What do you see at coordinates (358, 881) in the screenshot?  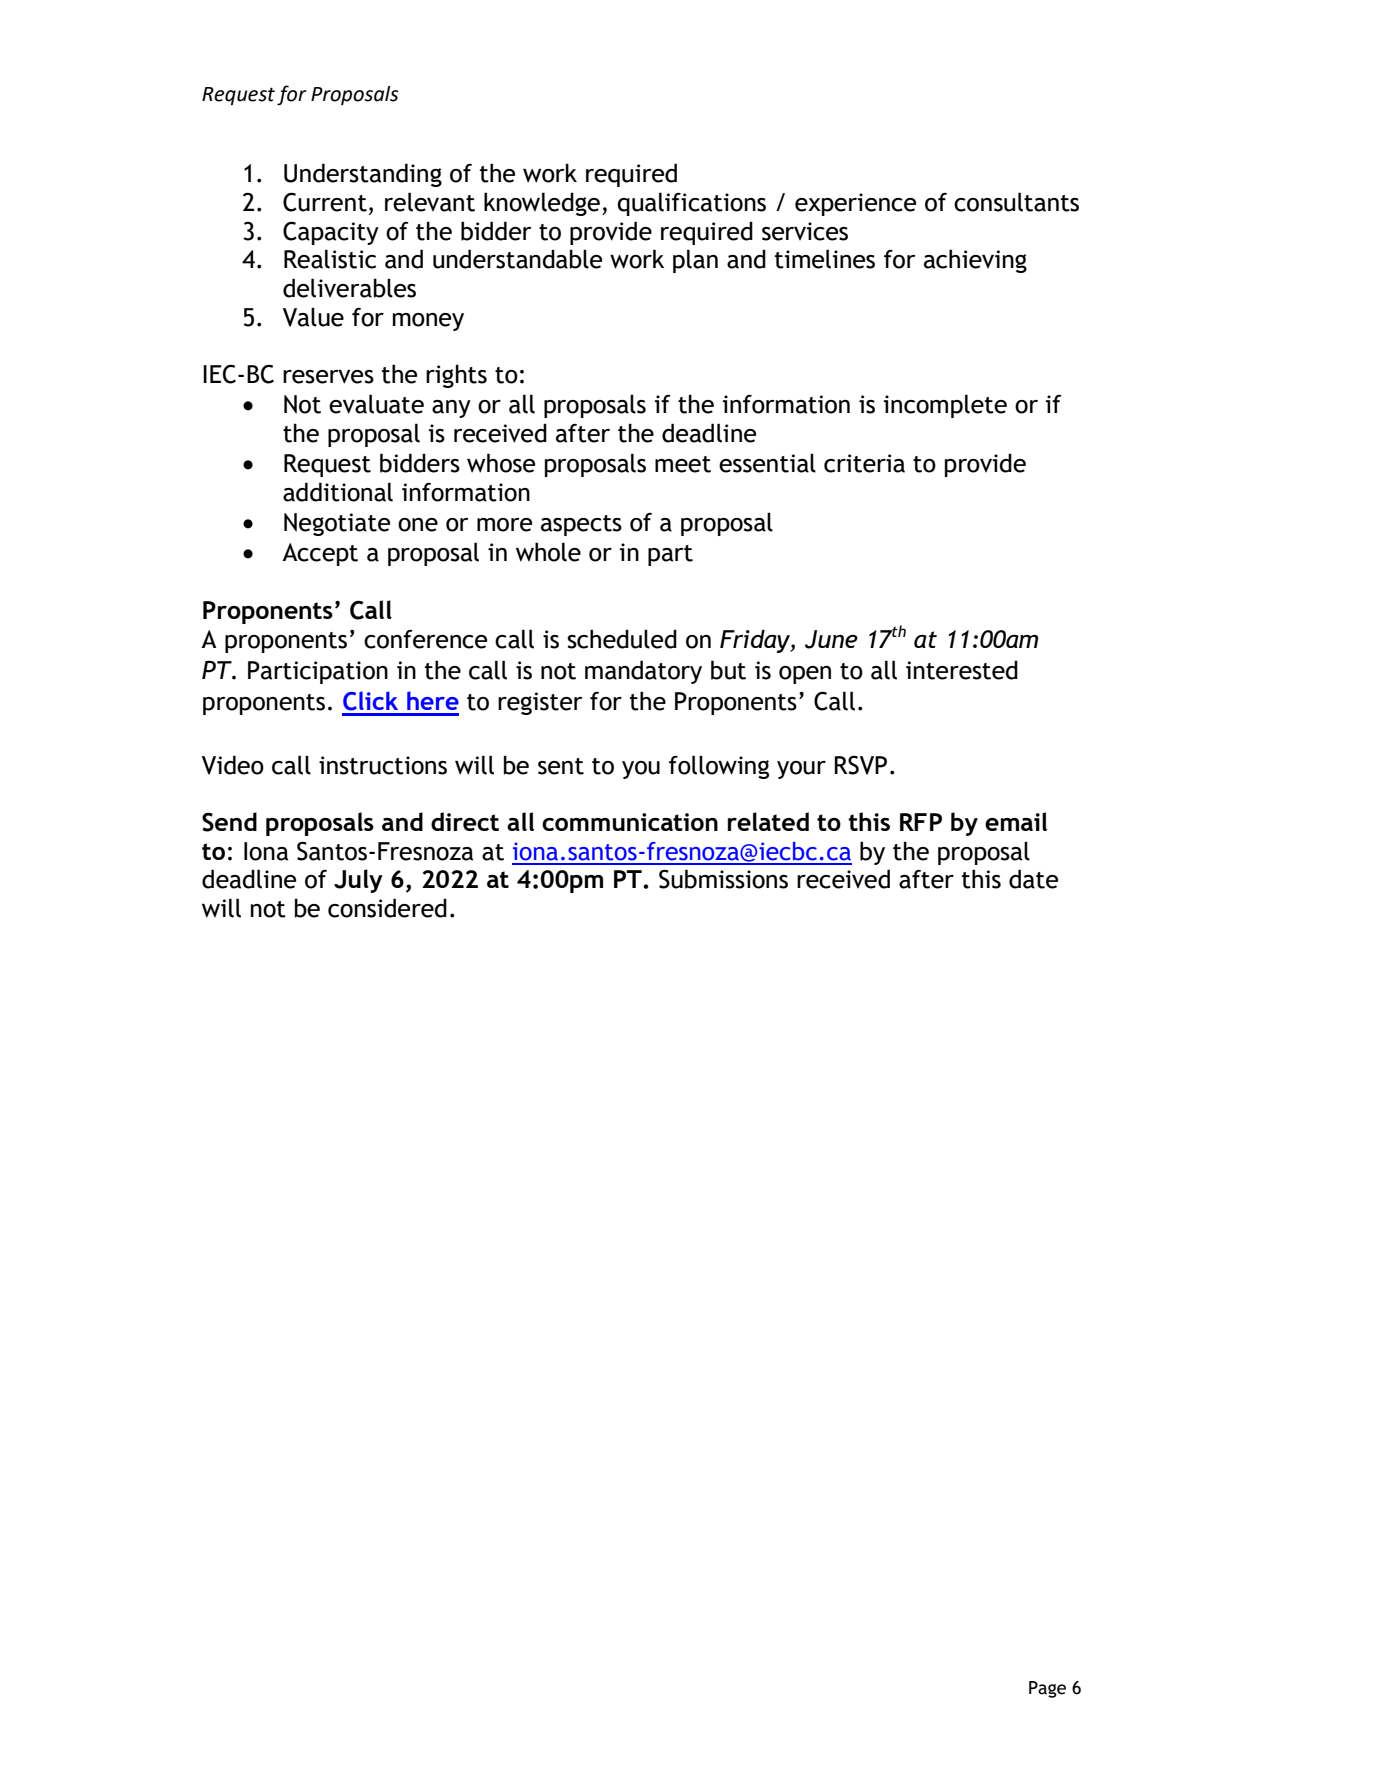 I see `July` at bounding box center [358, 881].
